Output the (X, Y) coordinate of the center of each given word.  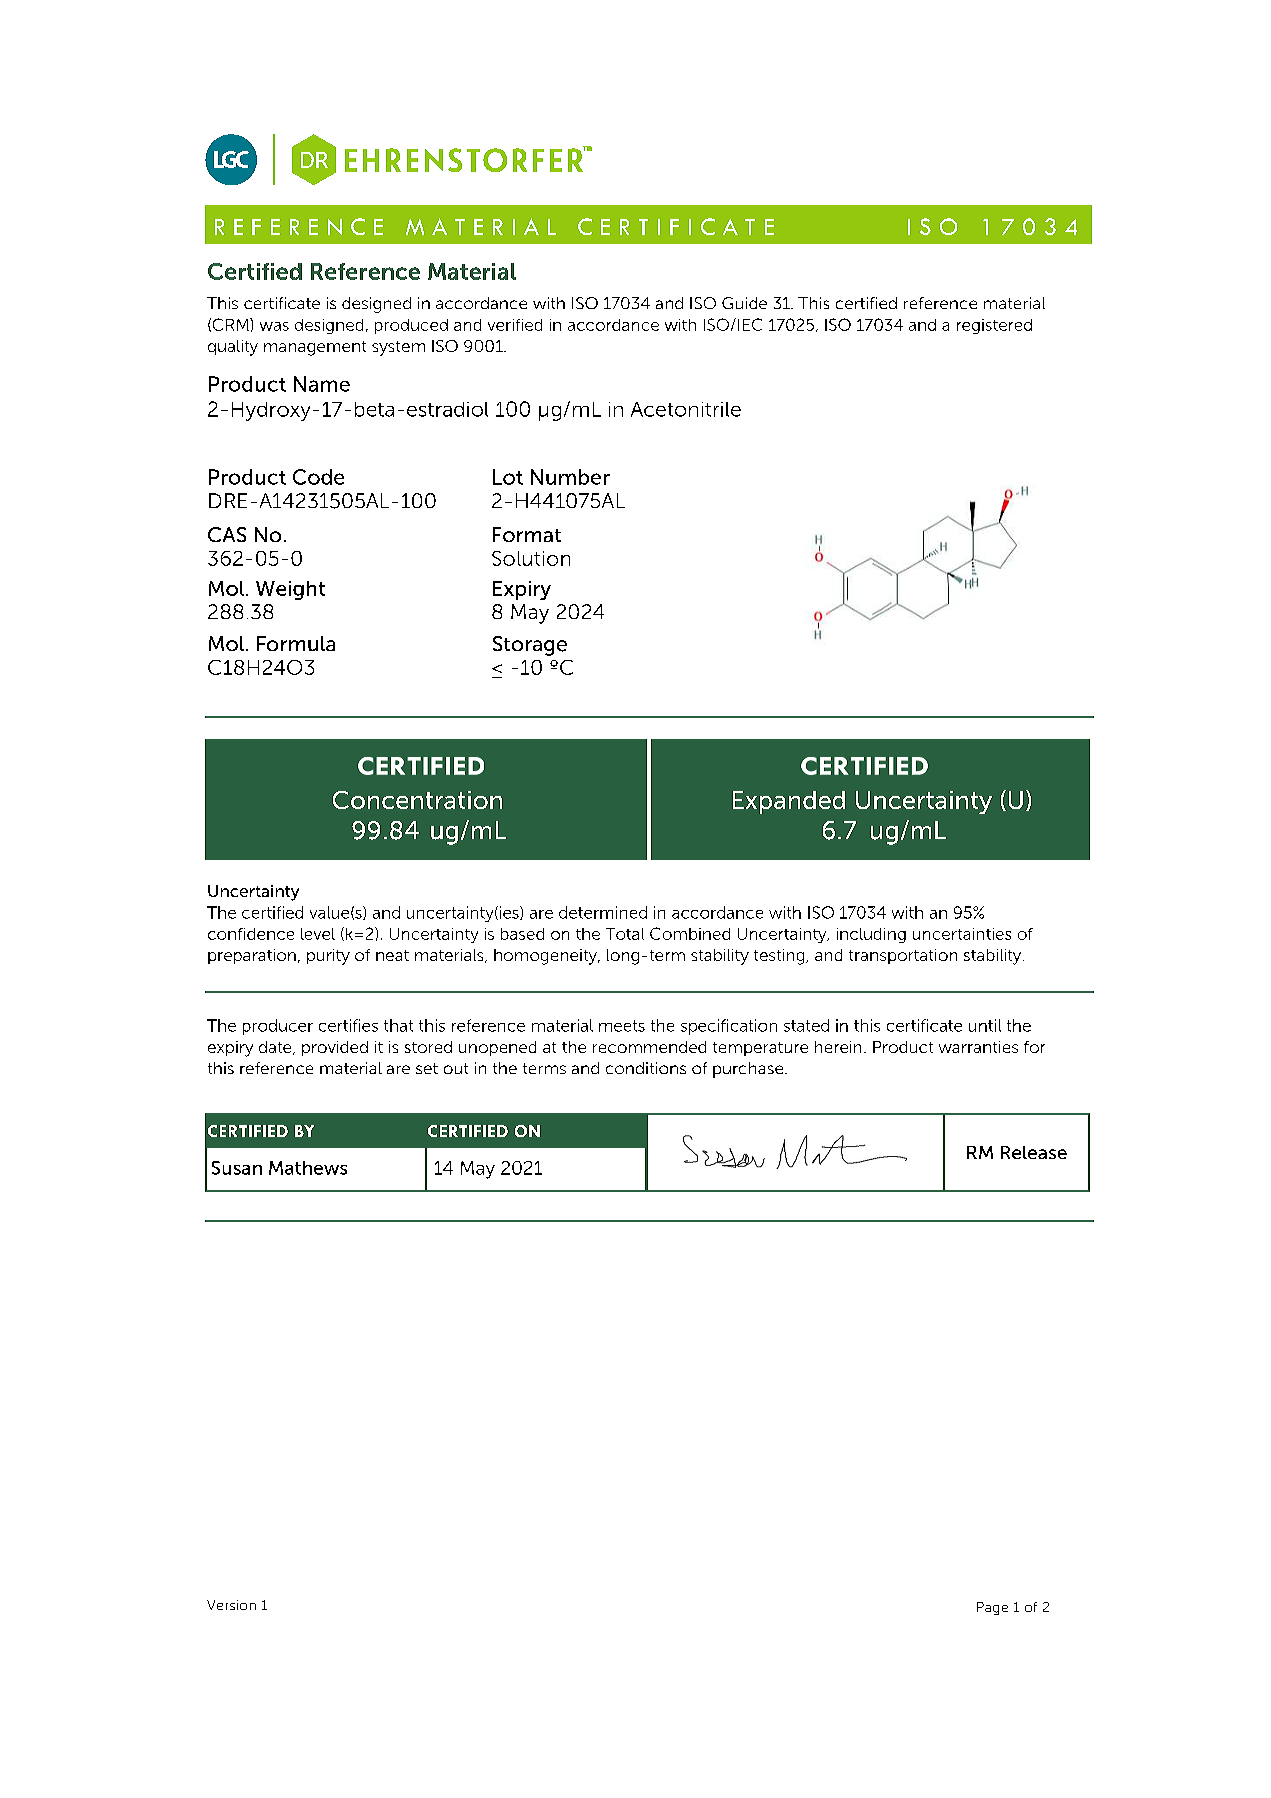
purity (328, 957)
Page (992, 1608)
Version (231, 1605)
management (315, 348)
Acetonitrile (686, 409)
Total (625, 934)
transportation (903, 956)
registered (994, 326)
